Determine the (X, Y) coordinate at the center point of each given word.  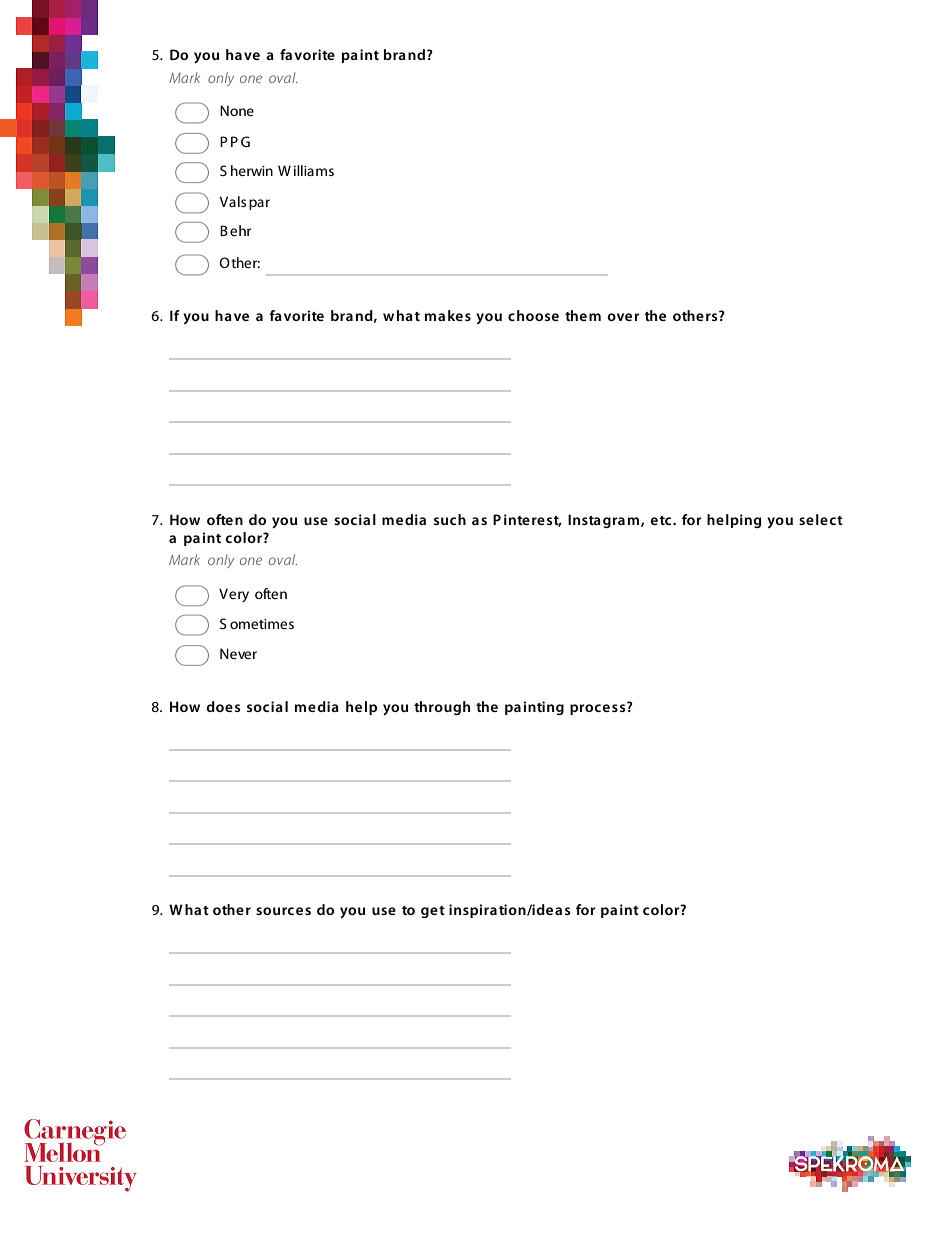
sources (283, 911)
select (821, 519)
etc (662, 520)
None (237, 110)
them (583, 315)
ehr (240, 230)
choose (533, 315)
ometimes (262, 624)
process (599, 708)
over (623, 317)
